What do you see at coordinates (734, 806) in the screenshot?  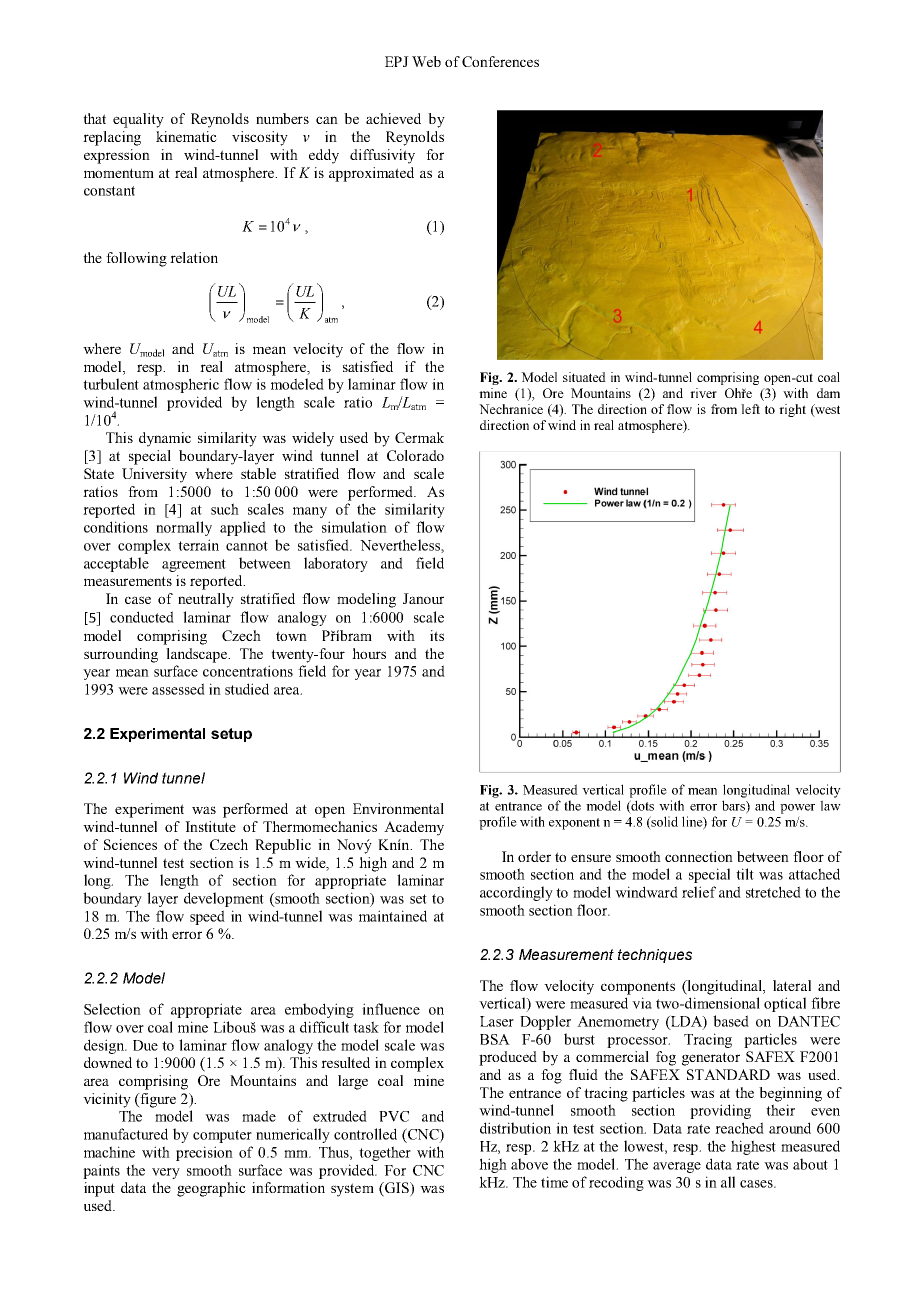 I see `bars` at bounding box center [734, 806].
